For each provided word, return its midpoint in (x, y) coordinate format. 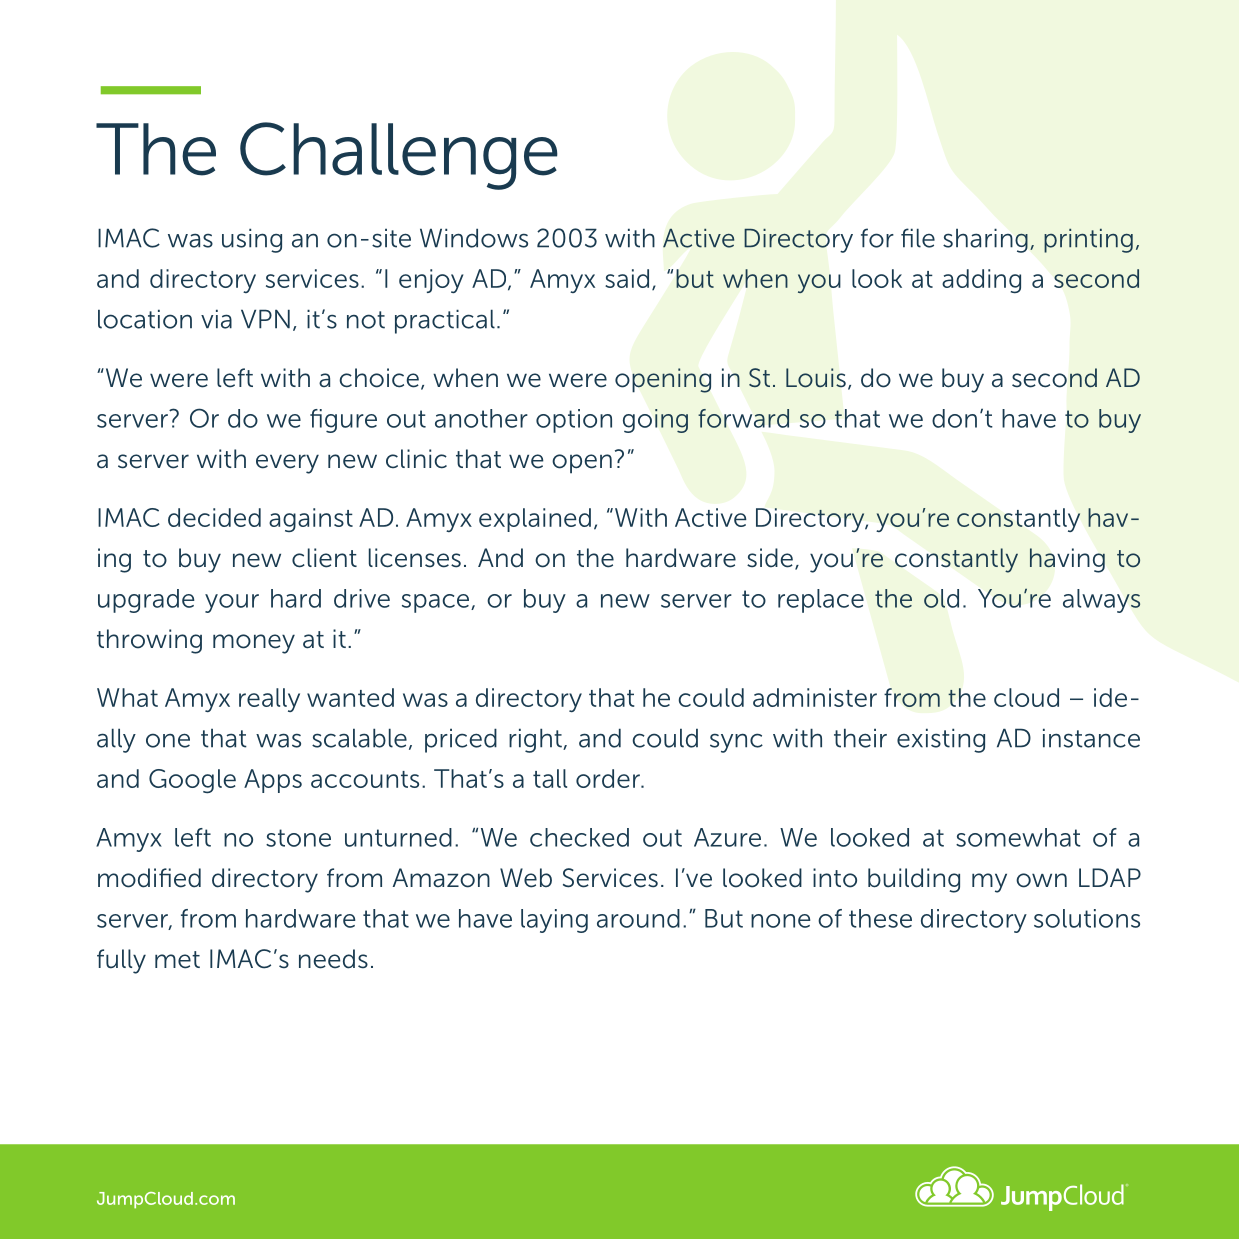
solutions (1087, 918)
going (655, 421)
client (324, 558)
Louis (816, 378)
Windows (474, 238)
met (177, 960)
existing (941, 740)
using (252, 240)
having (1067, 560)
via (216, 319)
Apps (273, 781)
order (609, 778)
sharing (985, 240)
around (638, 918)
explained (535, 520)
